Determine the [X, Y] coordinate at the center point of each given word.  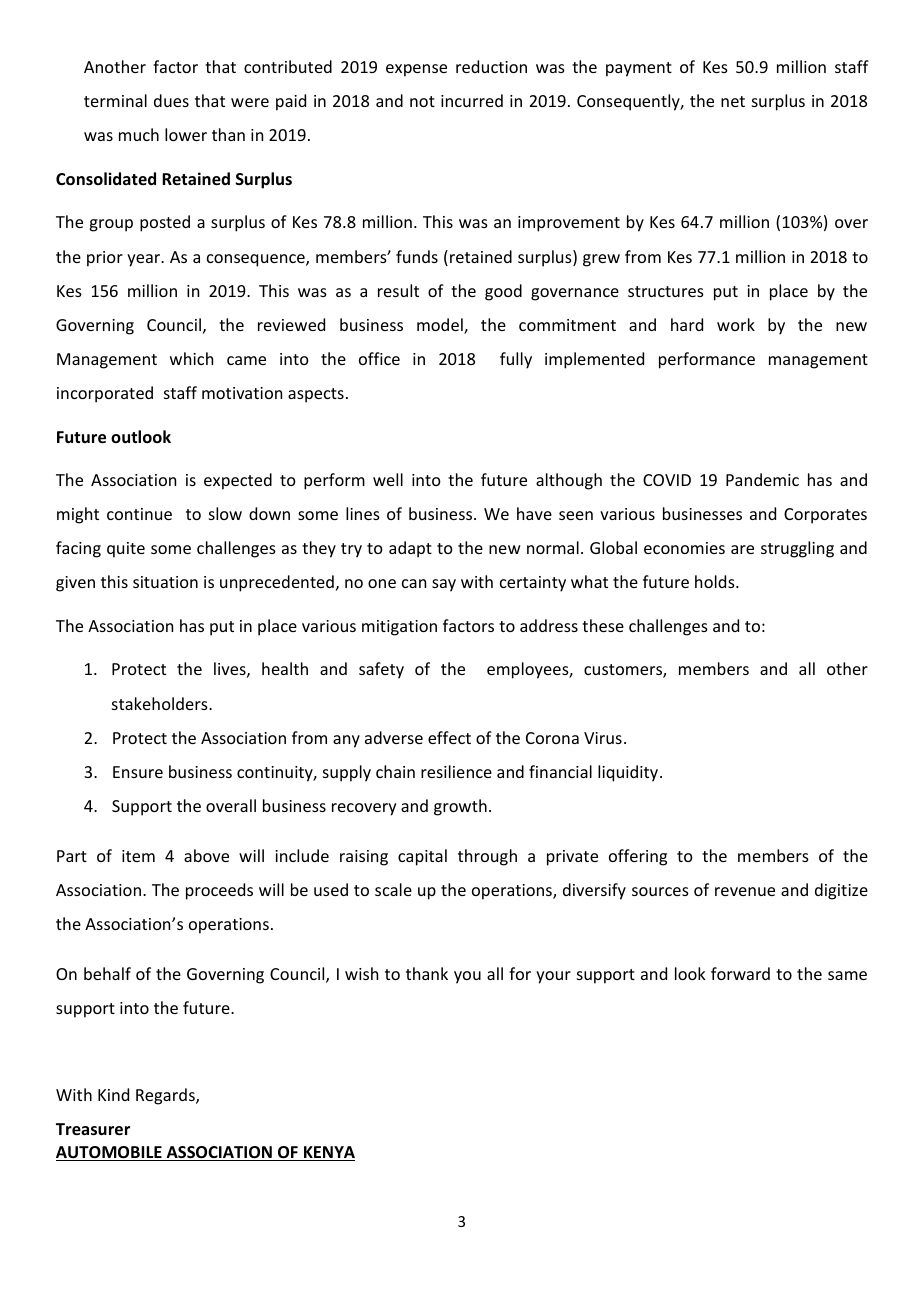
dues [171, 100]
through [487, 857]
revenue [745, 891]
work [736, 324]
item [138, 856]
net [733, 101]
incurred [472, 100]
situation [165, 582]
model [441, 326]
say [444, 585]
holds [716, 581]
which [191, 358]
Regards [166, 1096]
